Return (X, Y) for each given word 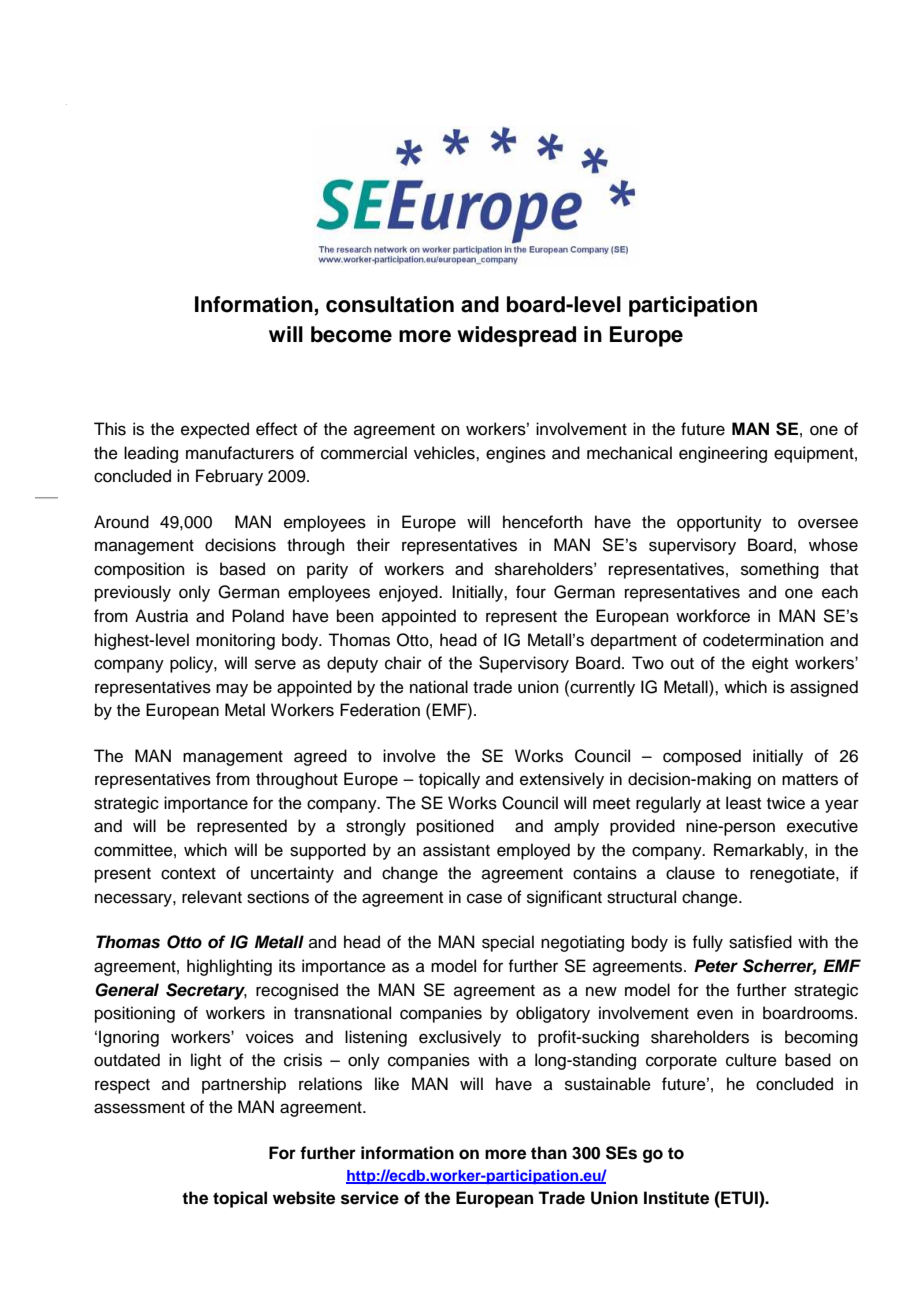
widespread (516, 336)
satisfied (760, 942)
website (304, 1198)
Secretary (206, 991)
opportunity (719, 523)
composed (702, 757)
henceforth (543, 522)
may (232, 690)
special (508, 943)
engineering (723, 454)
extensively (562, 780)
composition (139, 570)
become (351, 334)
